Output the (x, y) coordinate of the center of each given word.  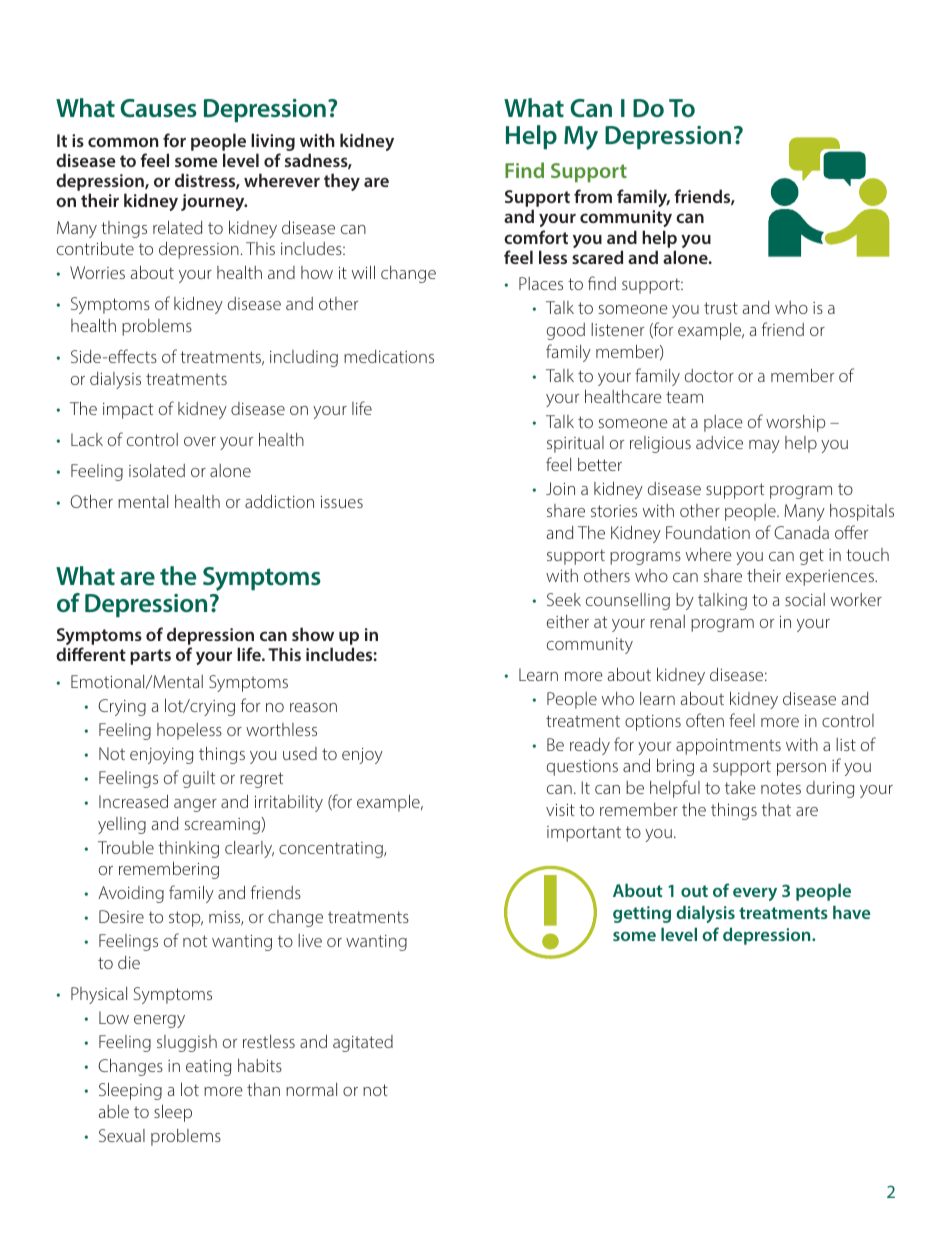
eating (208, 1068)
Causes (158, 108)
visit (560, 810)
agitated (363, 1043)
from (593, 196)
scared (597, 257)
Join (560, 488)
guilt (199, 779)
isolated (157, 470)
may (764, 446)
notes (781, 788)
